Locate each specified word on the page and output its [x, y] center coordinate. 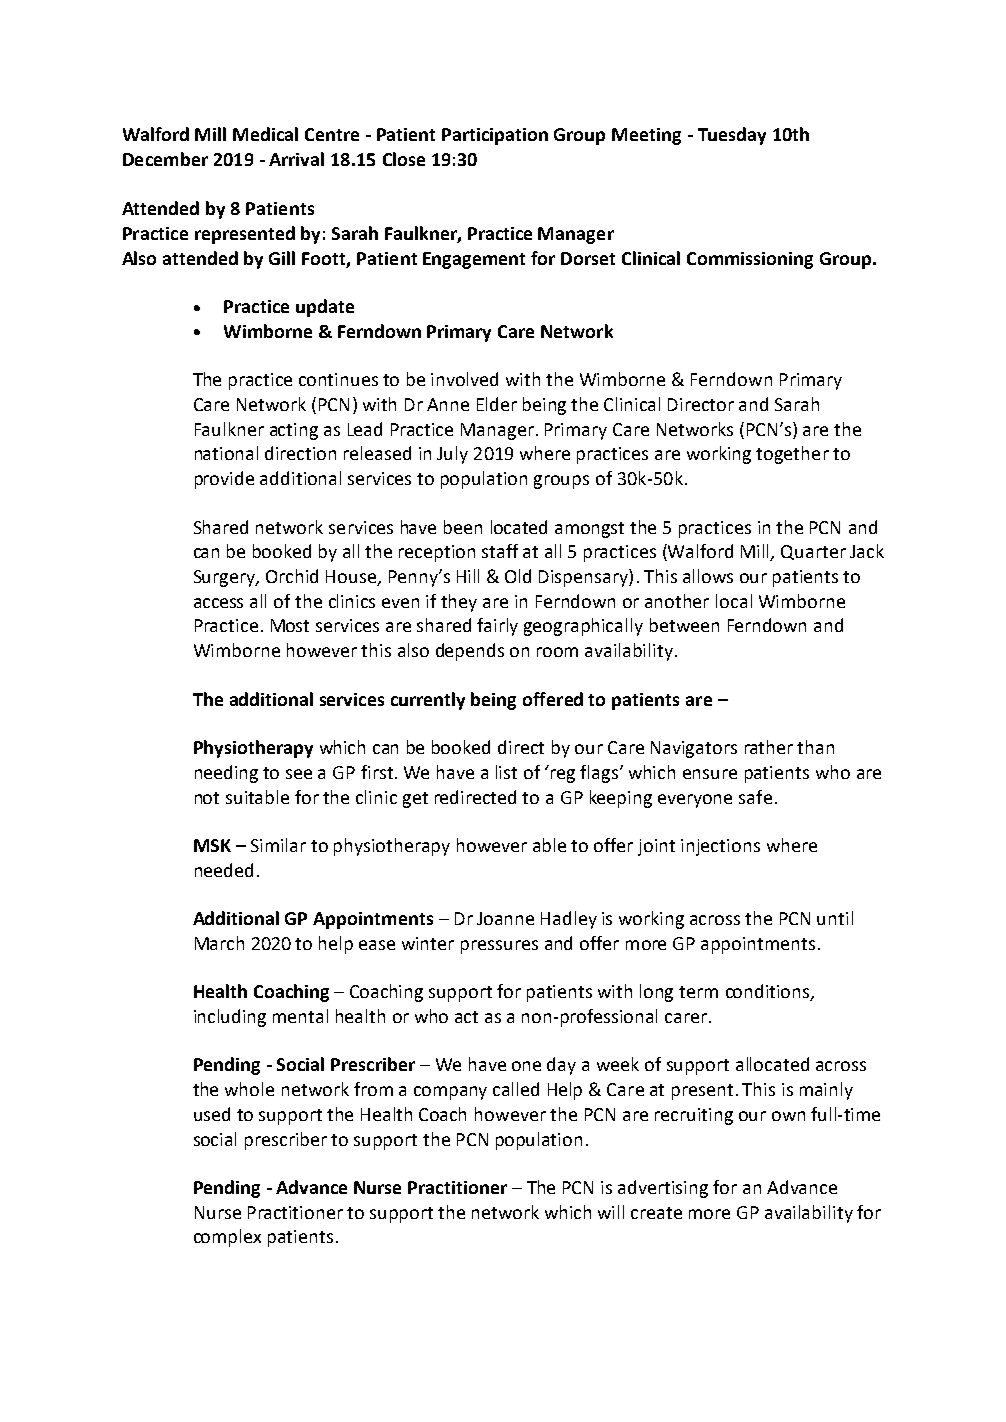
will [611, 1212]
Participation [495, 136]
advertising [663, 1189]
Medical [265, 134]
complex [227, 1238]
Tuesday [732, 136]
